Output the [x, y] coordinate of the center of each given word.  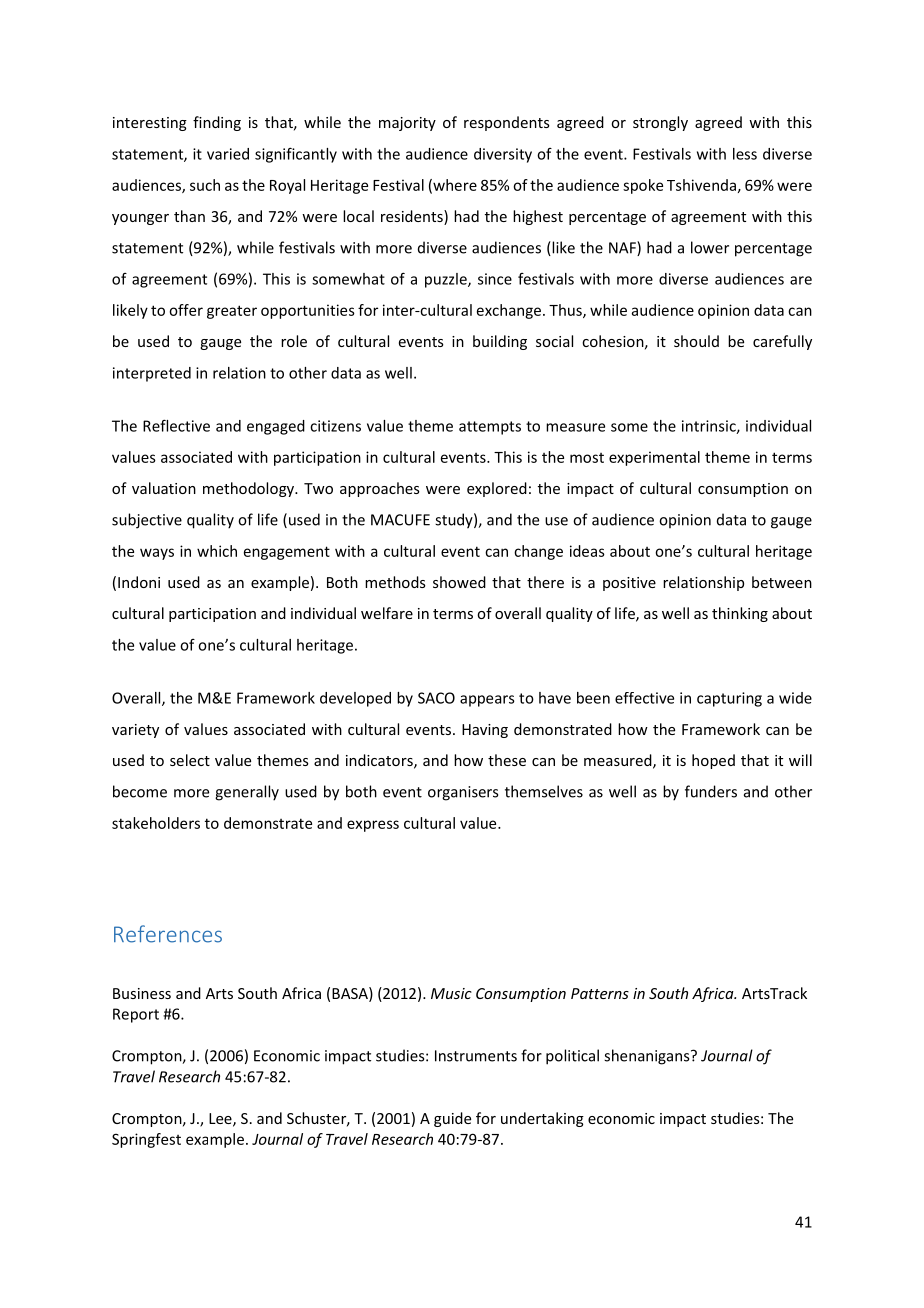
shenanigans [648, 1057]
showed [459, 582]
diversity [503, 155]
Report [136, 1015]
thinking [740, 614]
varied [228, 154]
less [745, 154]
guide [452, 1119]
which [217, 551]
